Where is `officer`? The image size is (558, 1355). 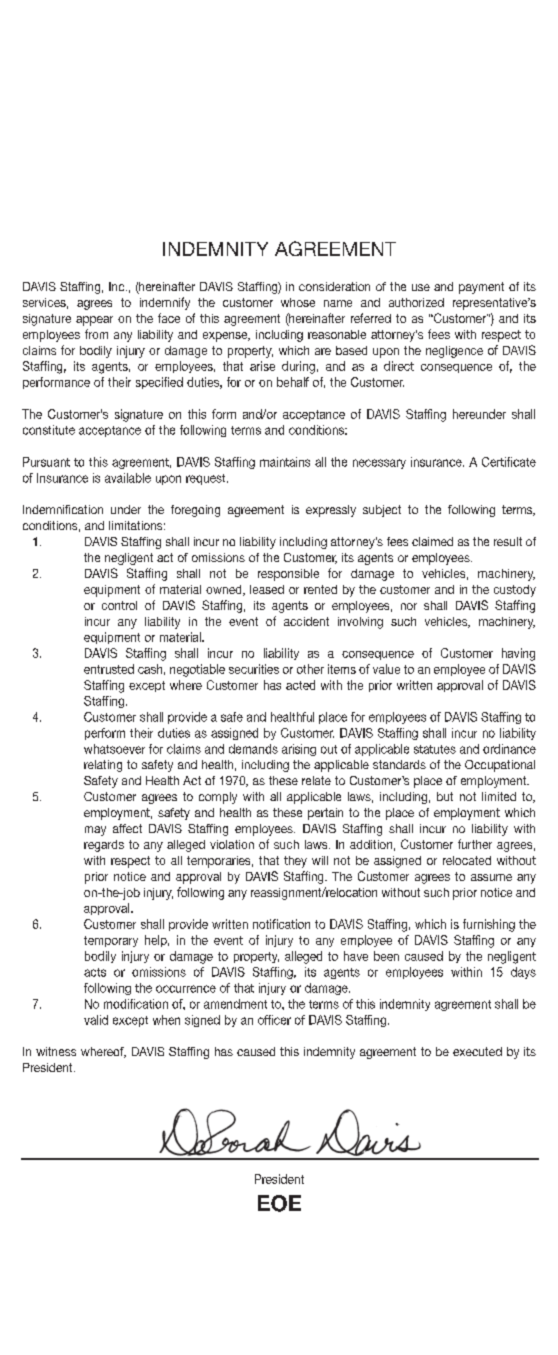 officer is located at coordinates (274, 1020).
